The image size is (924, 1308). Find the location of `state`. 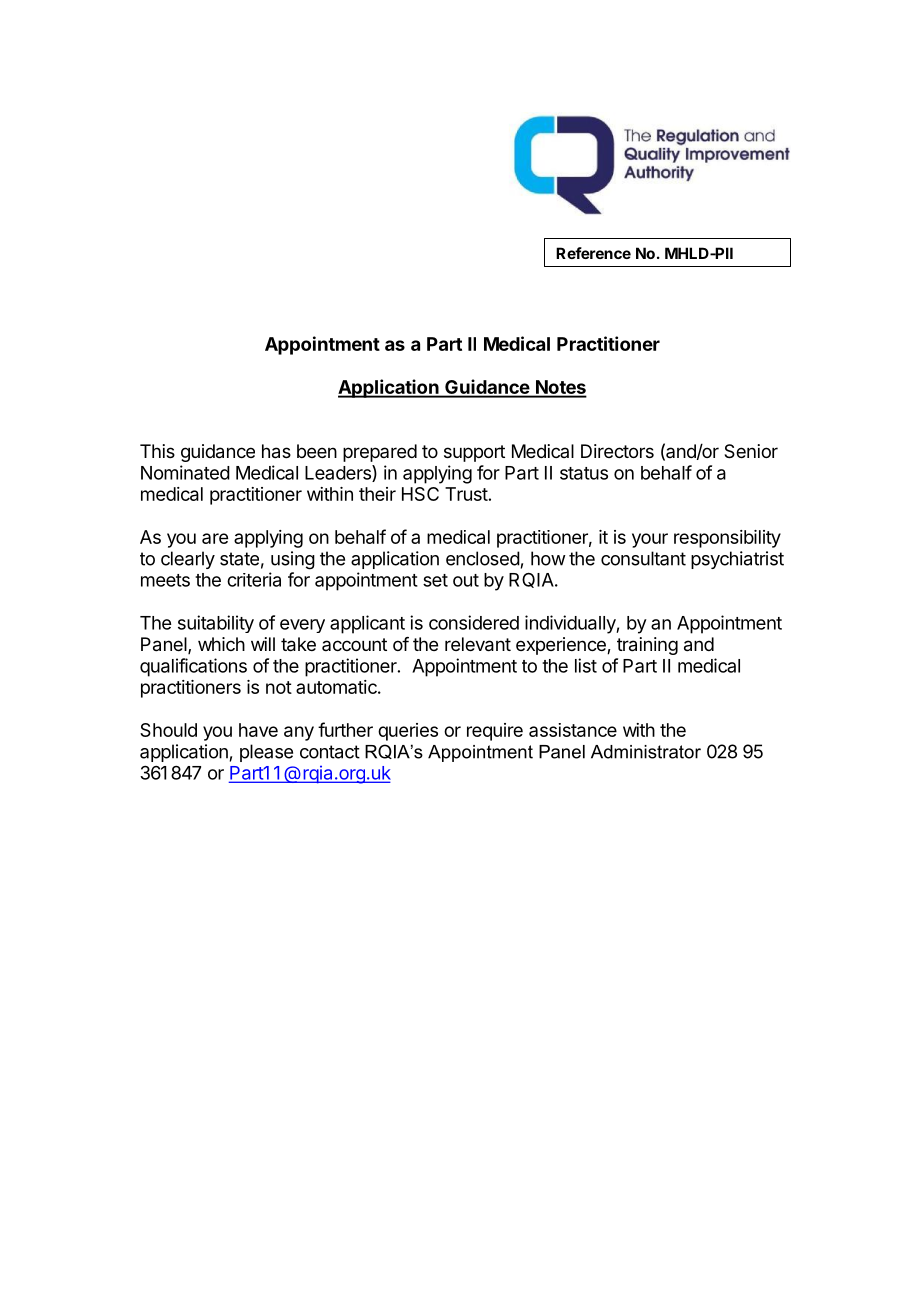

state is located at coordinates (239, 559).
